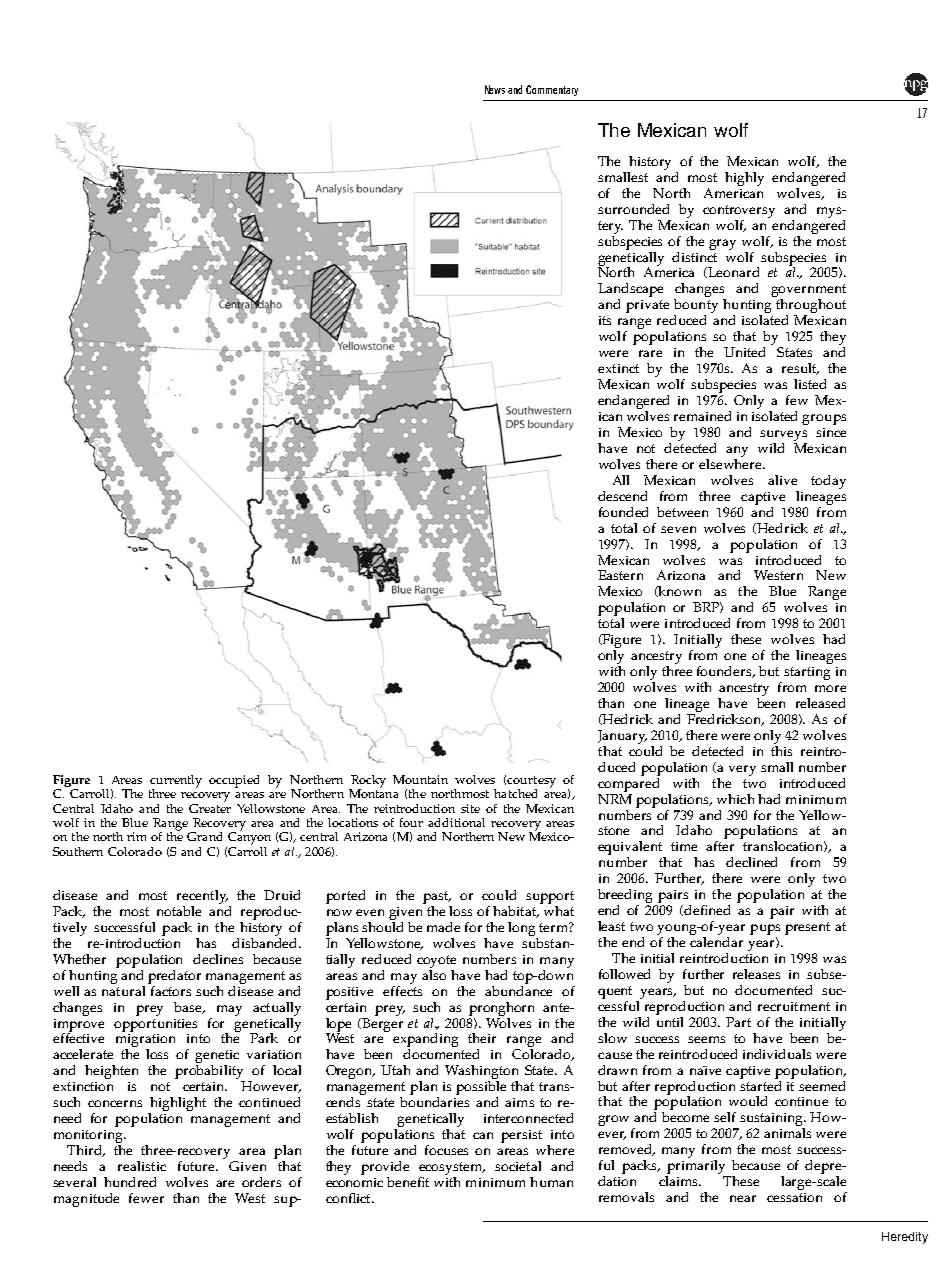 Image resolution: width=952 pixels, height=1270 pixels. Describe the element at coordinates (452, 1168) in the screenshot. I see `ecosystem` at that location.
